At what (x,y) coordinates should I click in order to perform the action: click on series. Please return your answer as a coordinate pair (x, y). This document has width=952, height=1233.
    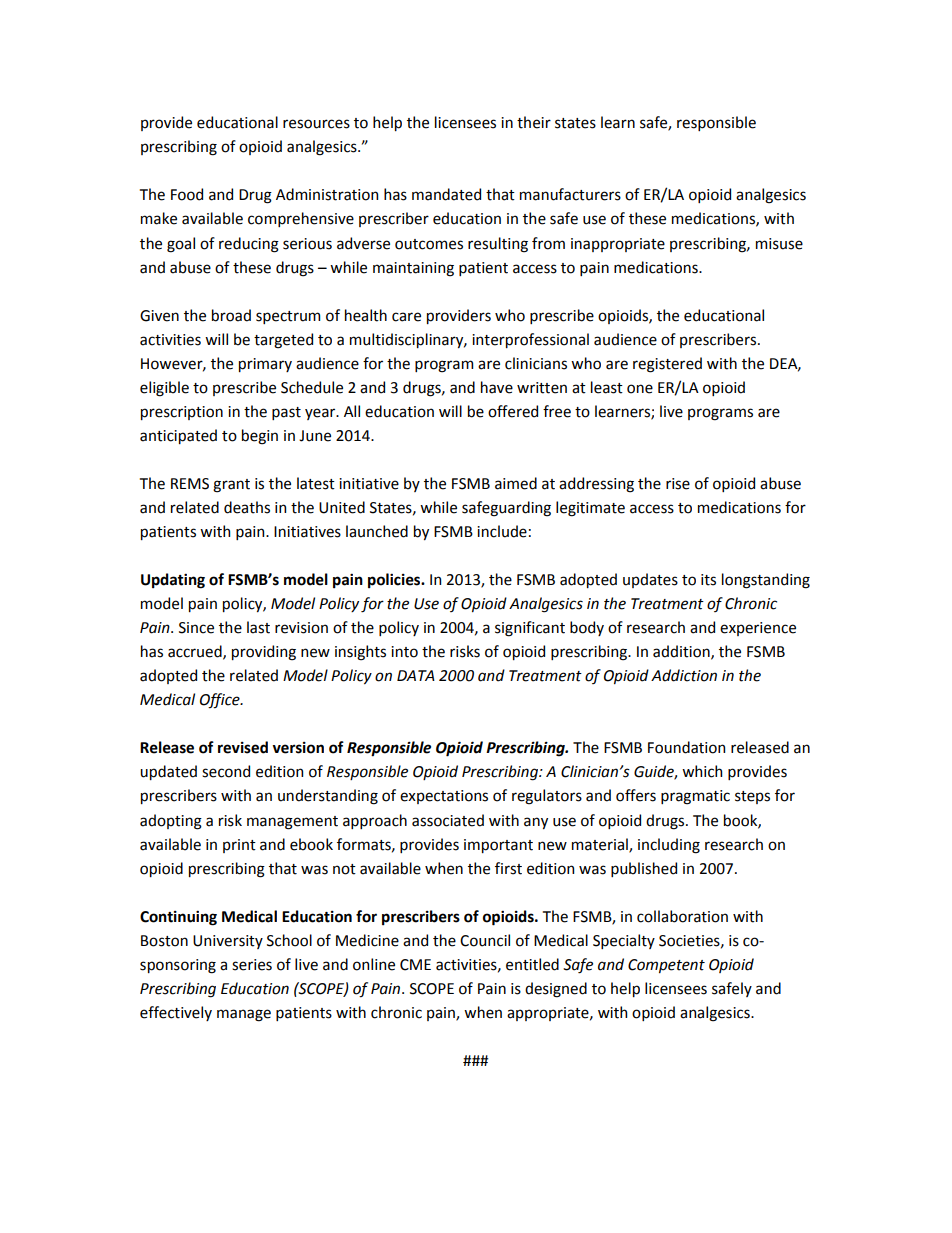
    Looking at the image, I should click on (252, 965).
